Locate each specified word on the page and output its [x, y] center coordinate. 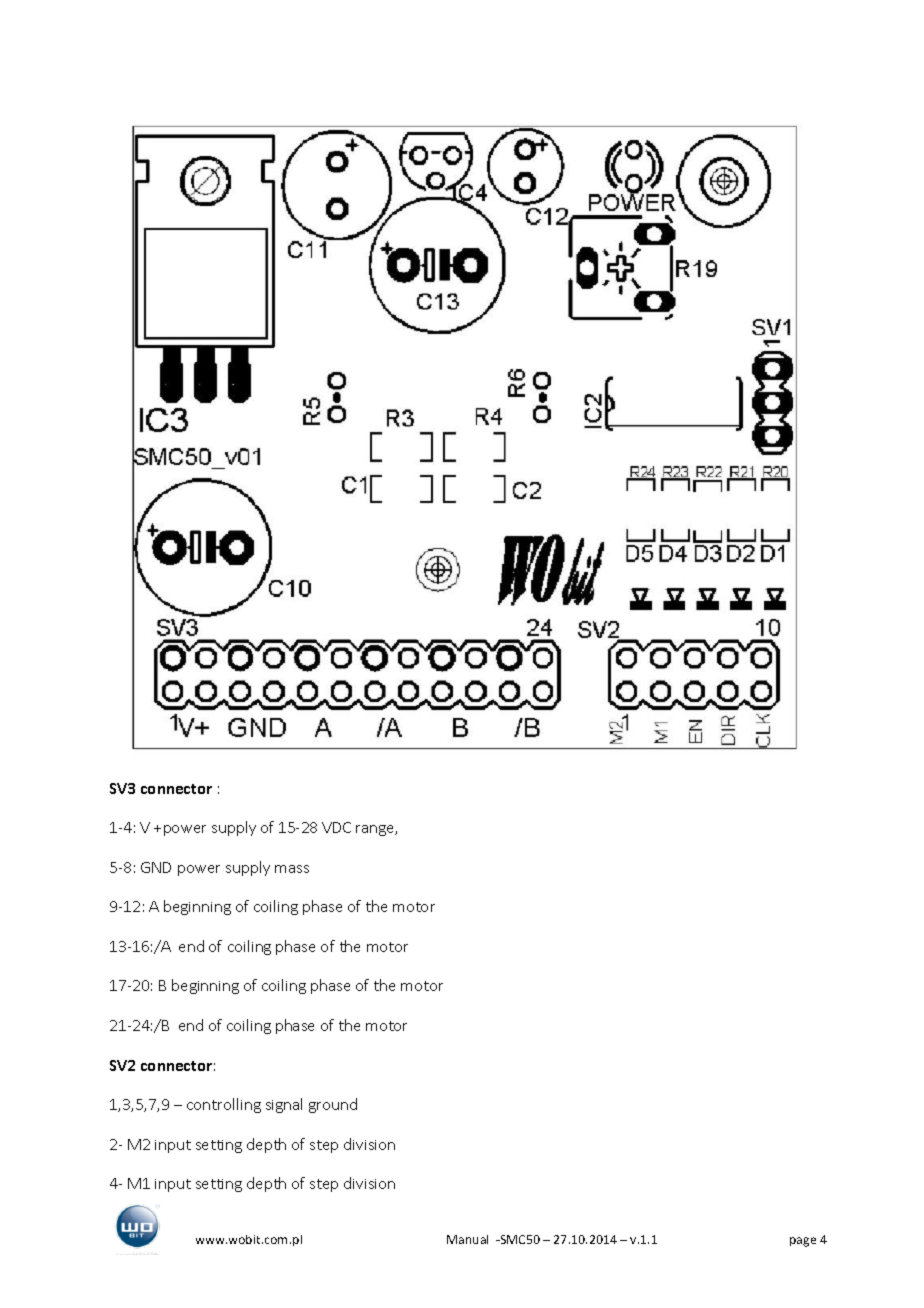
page [803, 1242]
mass [292, 869]
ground [333, 1105]
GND [156, 867]
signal [284, 1105]
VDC [336, 827]
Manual [467, 1239]
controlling [224, 1105]
